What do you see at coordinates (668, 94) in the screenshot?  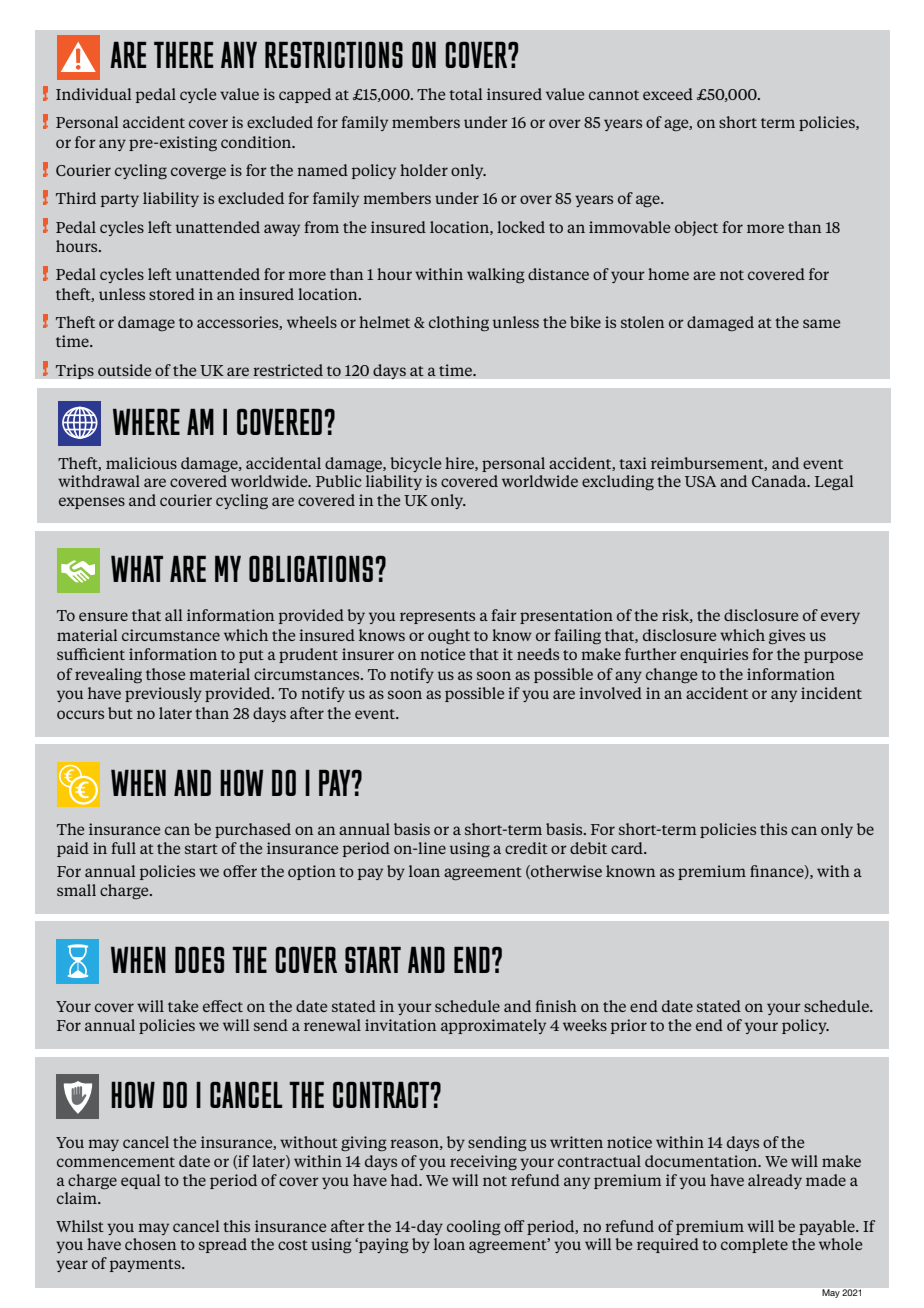 I see `exceed` at bounding box center [668, 94].
